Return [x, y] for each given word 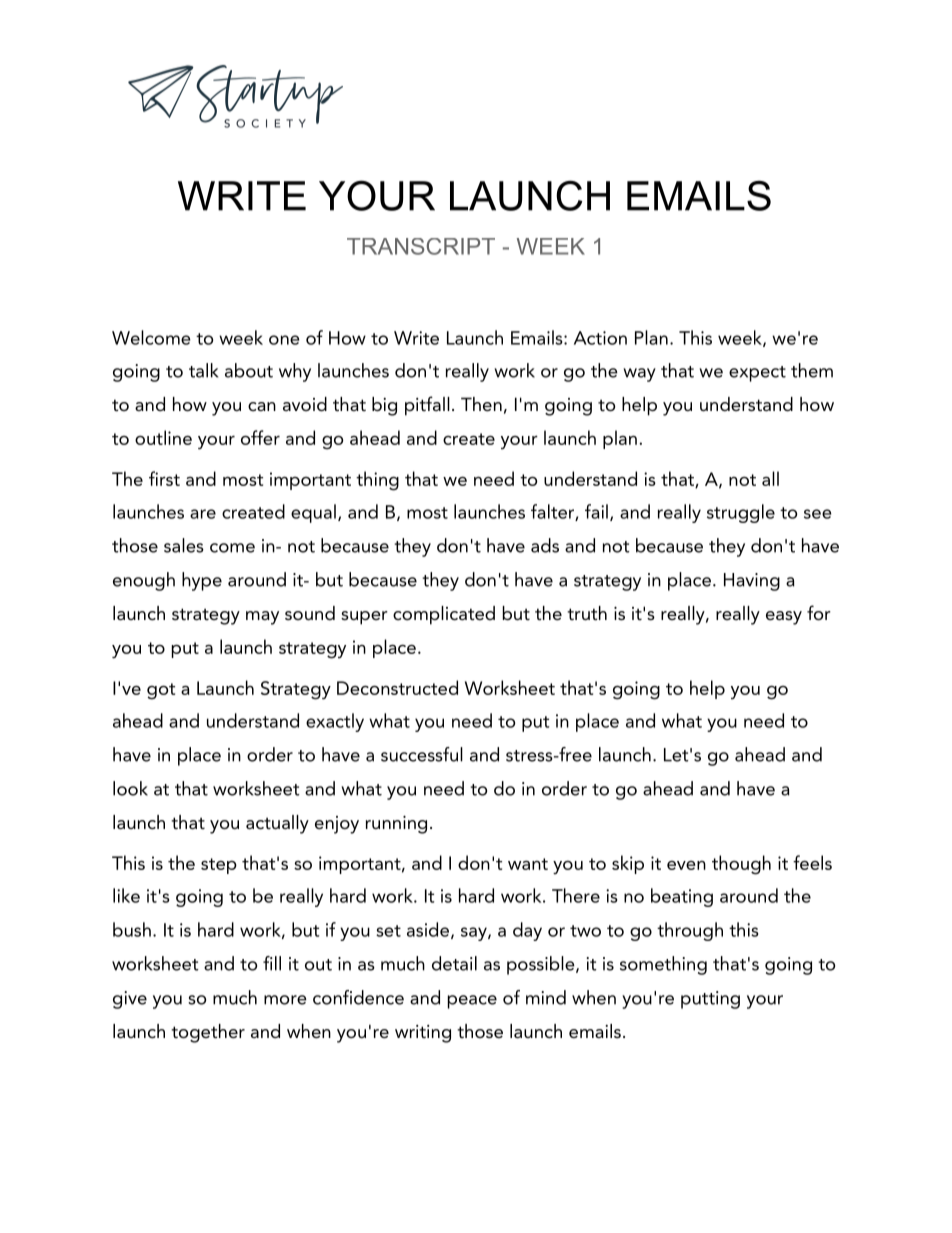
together [208, 1033]
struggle [741, 513]
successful [422, 754]
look [130, 788]
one [284, 340]
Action [600, 338]
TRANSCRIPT [421, 246]
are [203, 514]
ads [545, 545]
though [741, 865]
